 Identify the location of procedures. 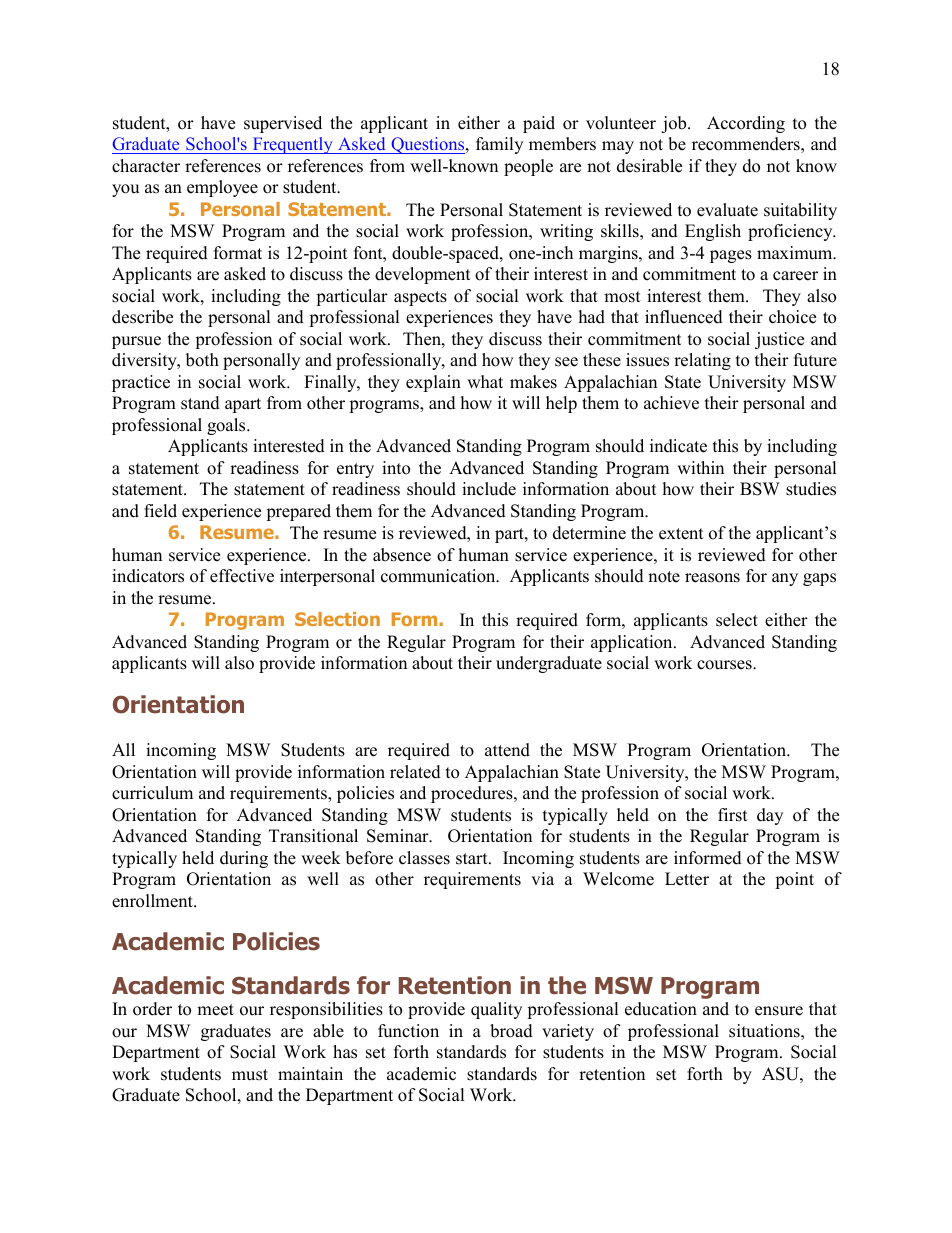
(473, 794).
